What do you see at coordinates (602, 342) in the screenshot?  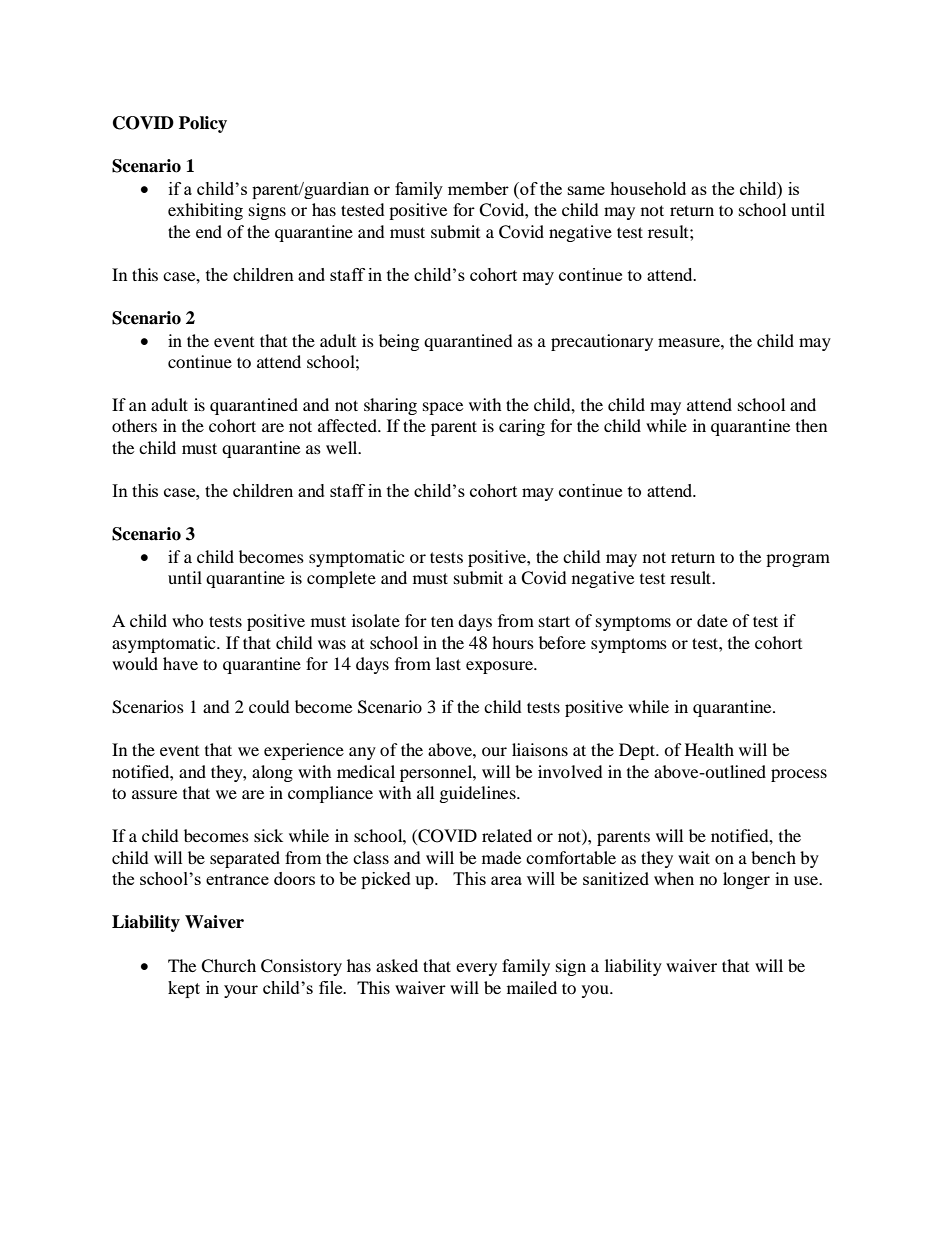 I see `precautionary` at bounding box center [602, 342].
